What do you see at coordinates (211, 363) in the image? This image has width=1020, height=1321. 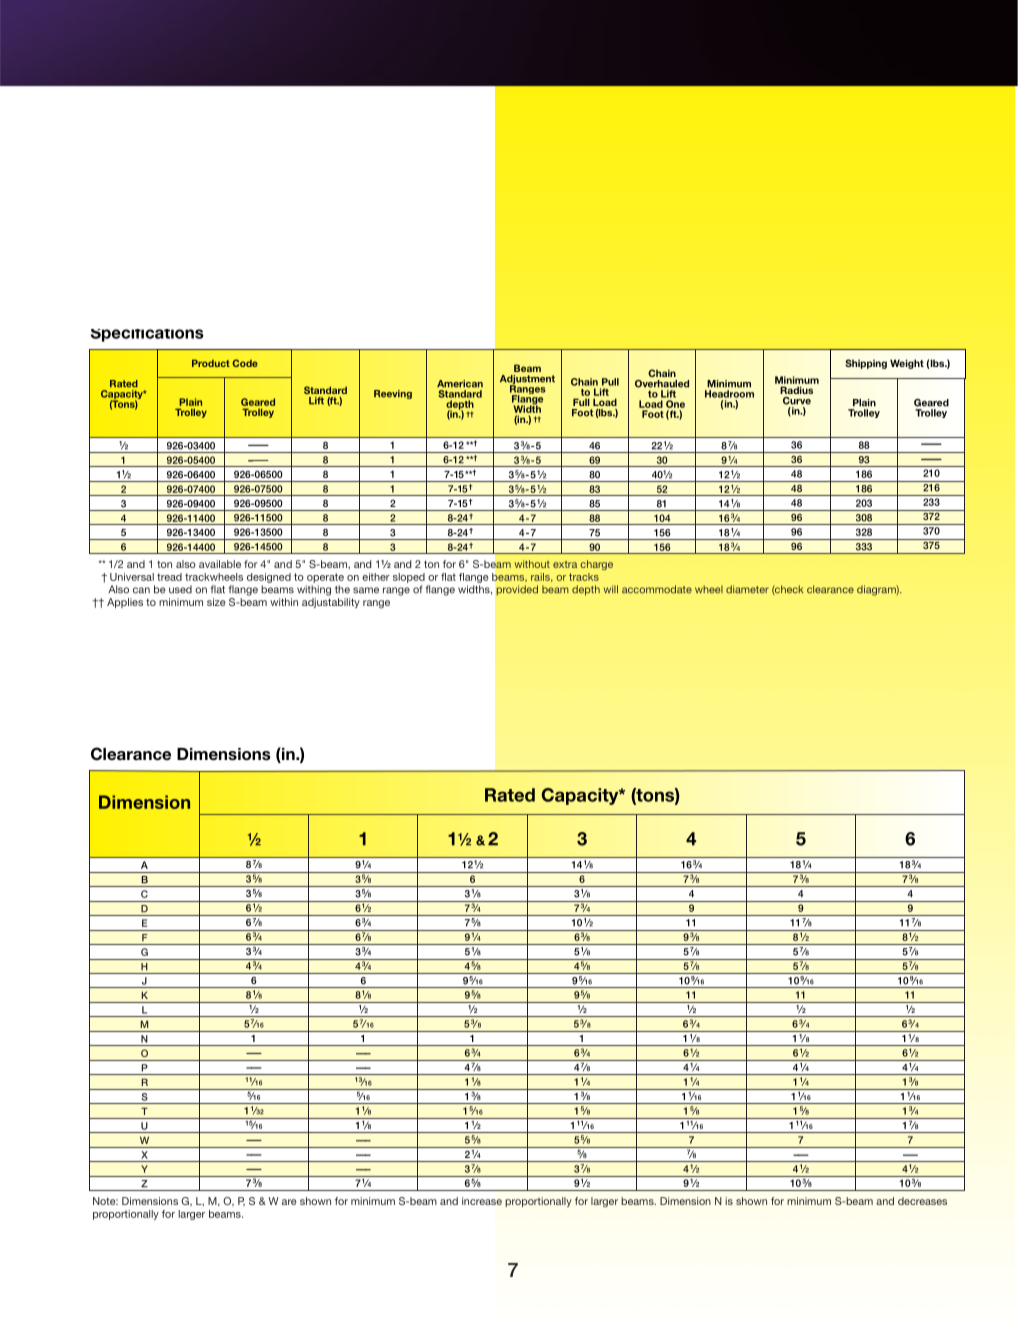 I see `Product` at bounding box center [211, 363].
